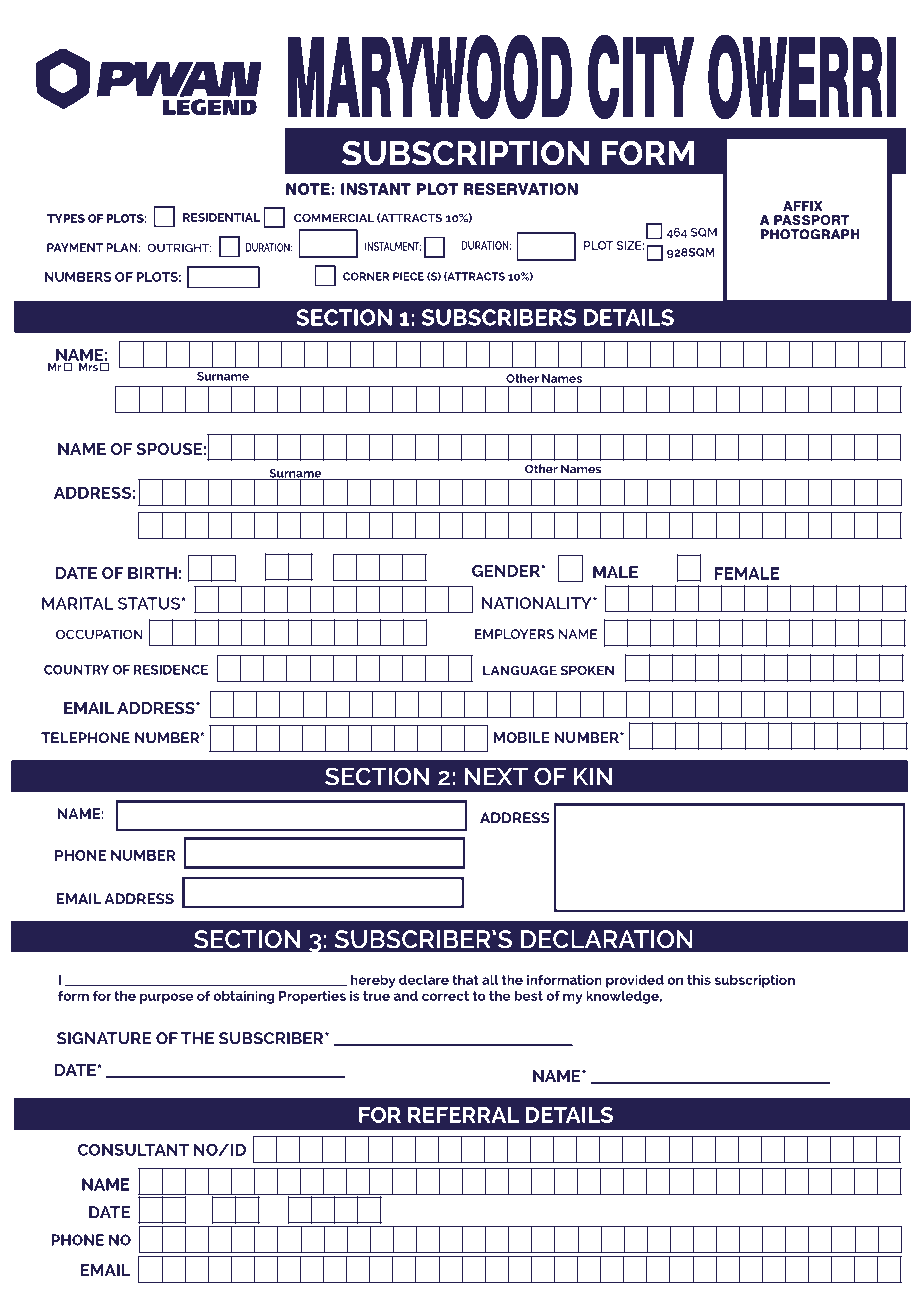 This screenshot has height=1308, width=924. I want to click on EMPLOYERS, so click(514, 634).
